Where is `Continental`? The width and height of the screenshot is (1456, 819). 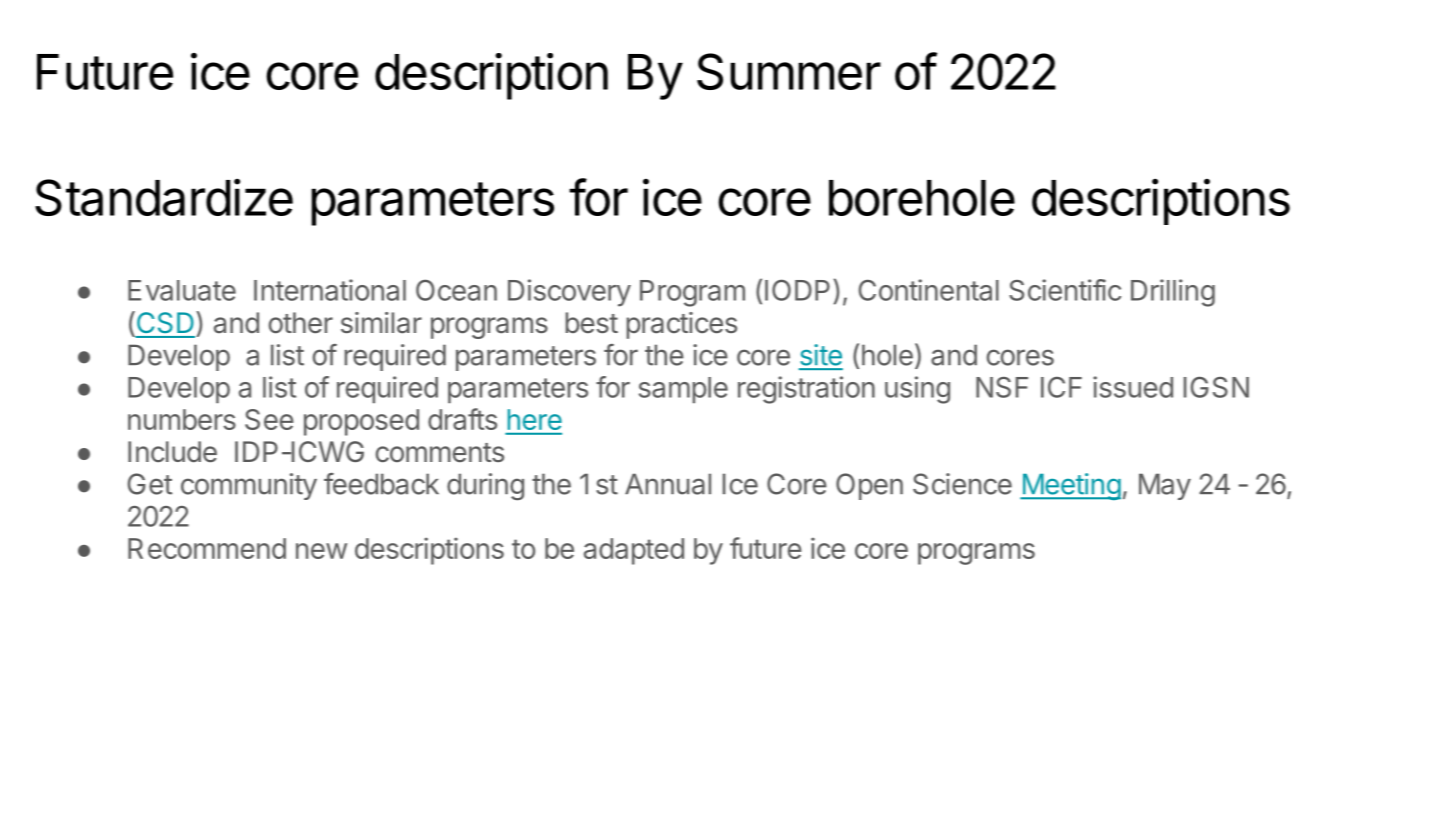 Continental is located at coordinates (929, 290).
